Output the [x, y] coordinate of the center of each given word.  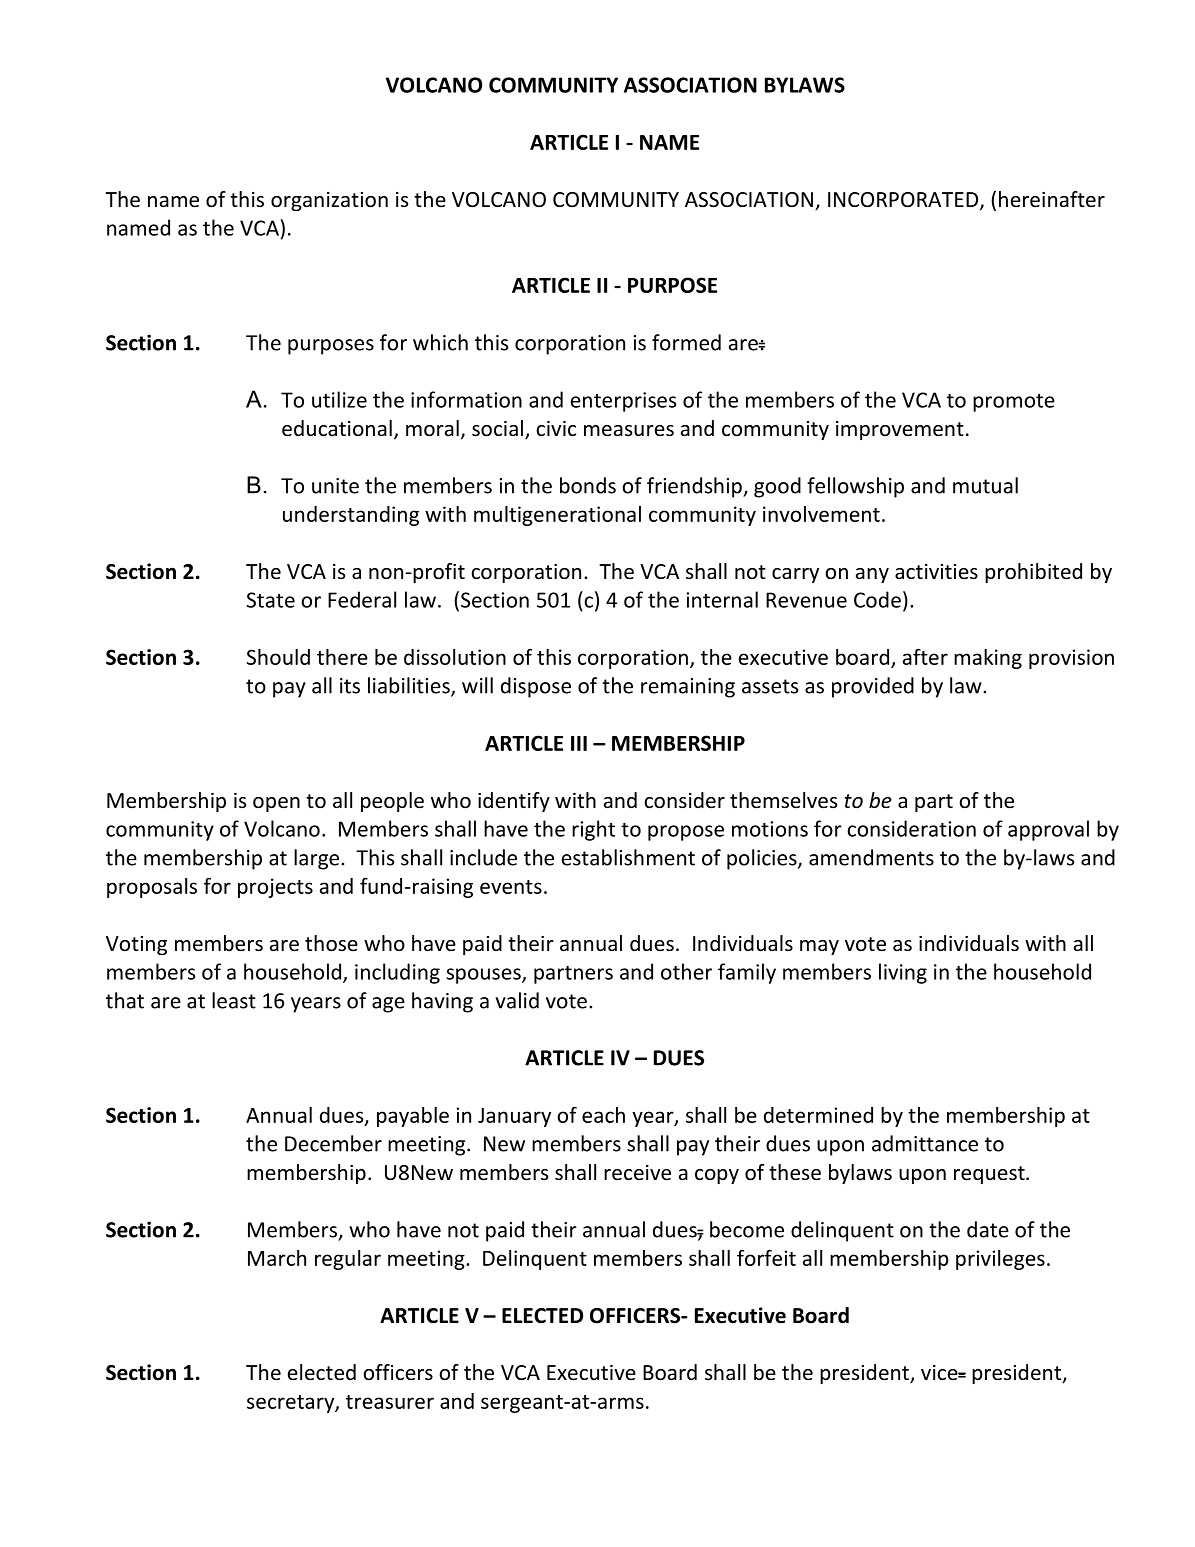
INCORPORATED [903, 200]
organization [329, 201]
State [271, 600]
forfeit [766, 1257]
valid [517, 1000]
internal [722, 599]
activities [936, 571]
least [234, 1000]
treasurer [390, 1402]
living [903, 973]
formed [686, 342]
